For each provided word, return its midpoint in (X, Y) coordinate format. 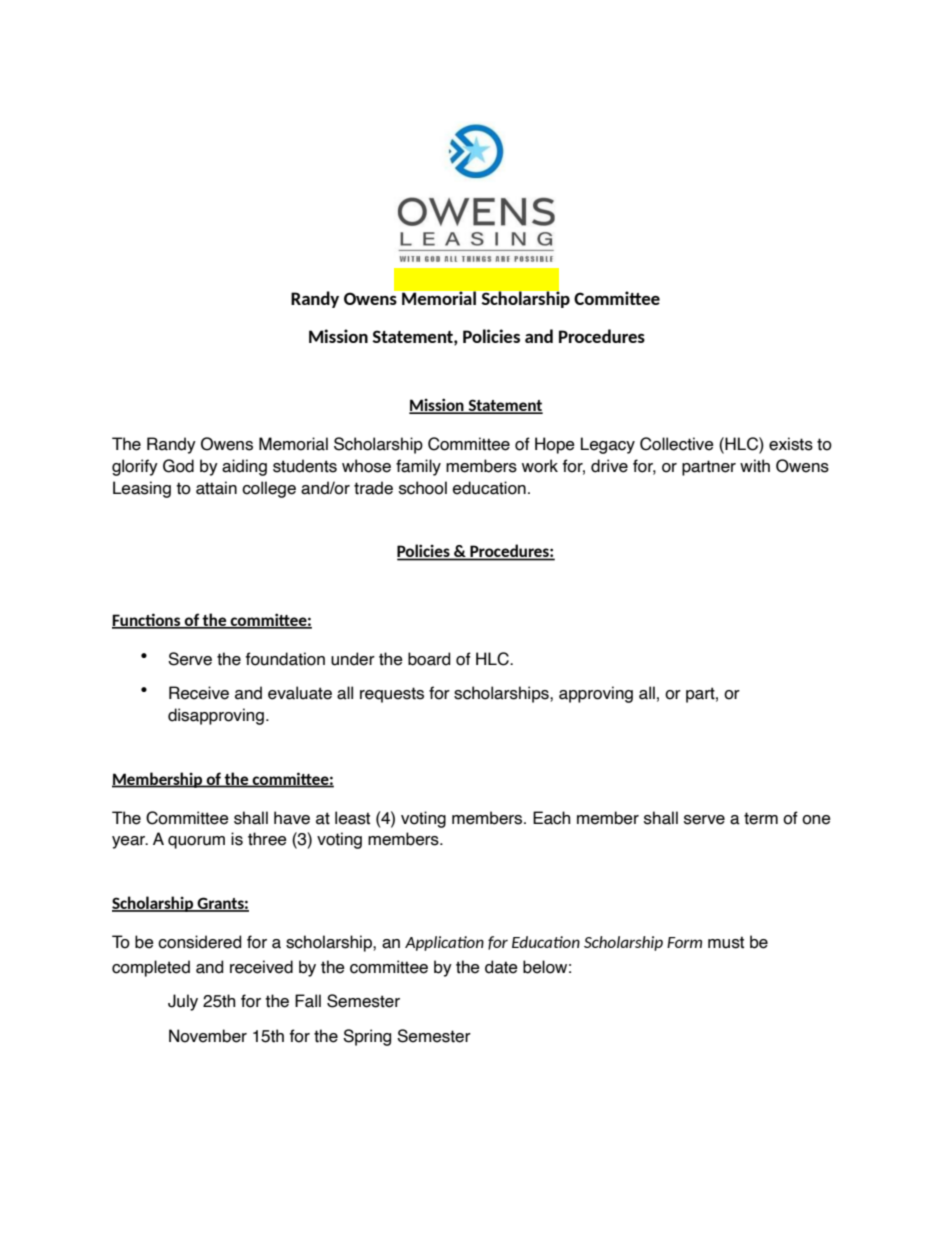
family (418, 467)
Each (551, 818)
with (755, 466)
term (761, 818)
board (429, 659)
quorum (196, 842)
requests (392, 695)
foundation (285, 659)
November (208, 1036)
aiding (244, 467)
